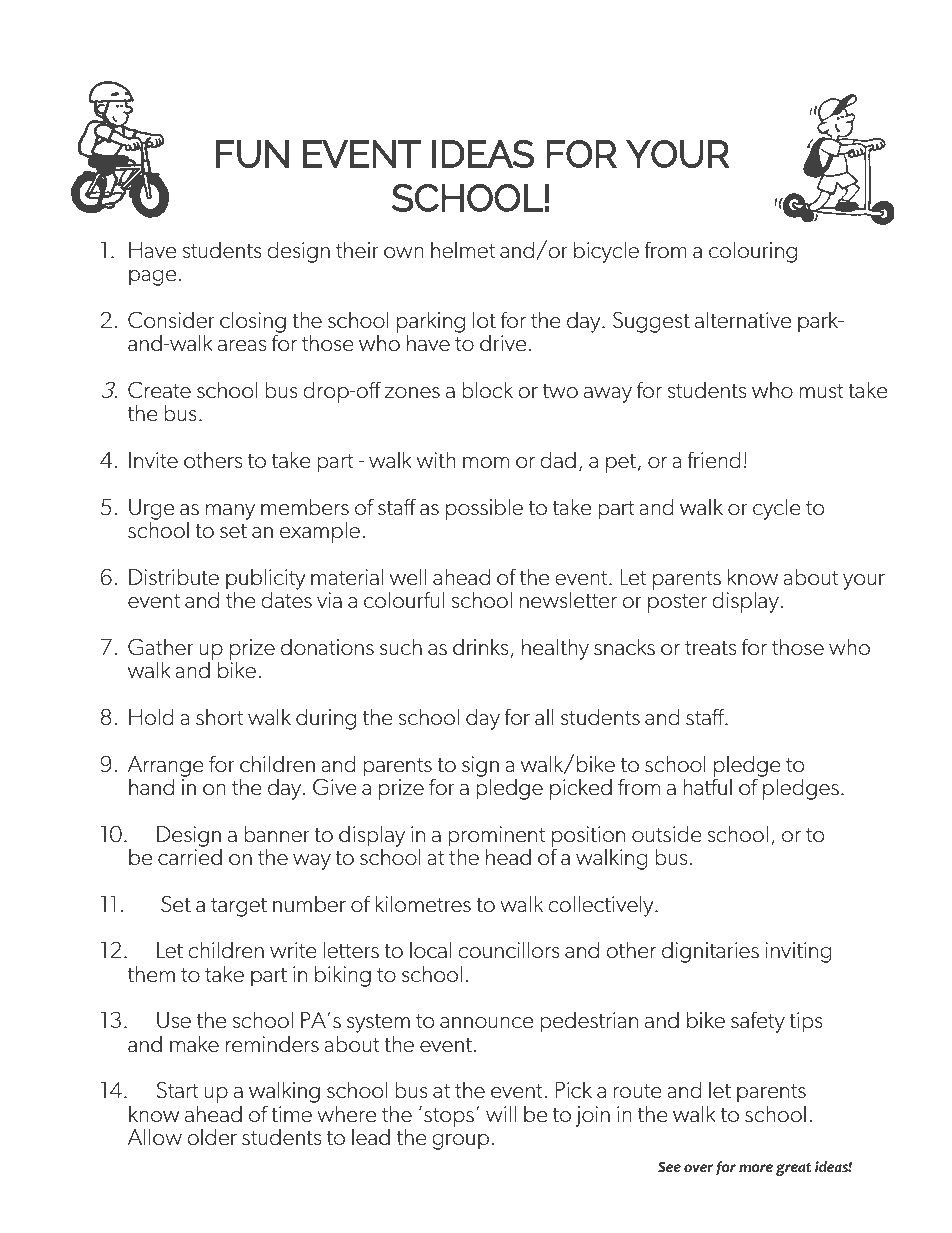  Describe the element at coordinates (252, 154) in the screenshot. I see `FUN` at that location.
